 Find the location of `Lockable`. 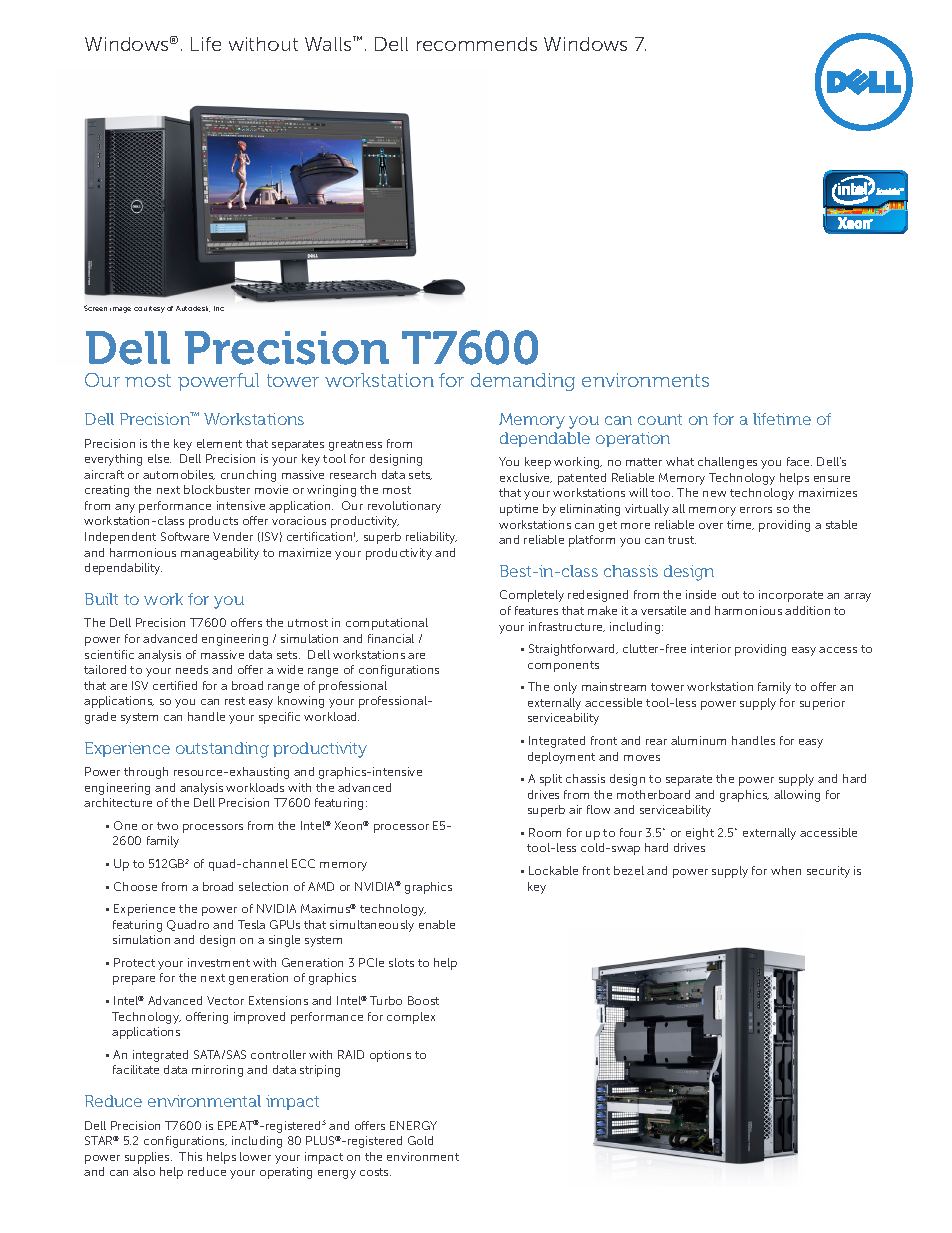

Lockable is located at coordinates (553, 870).
